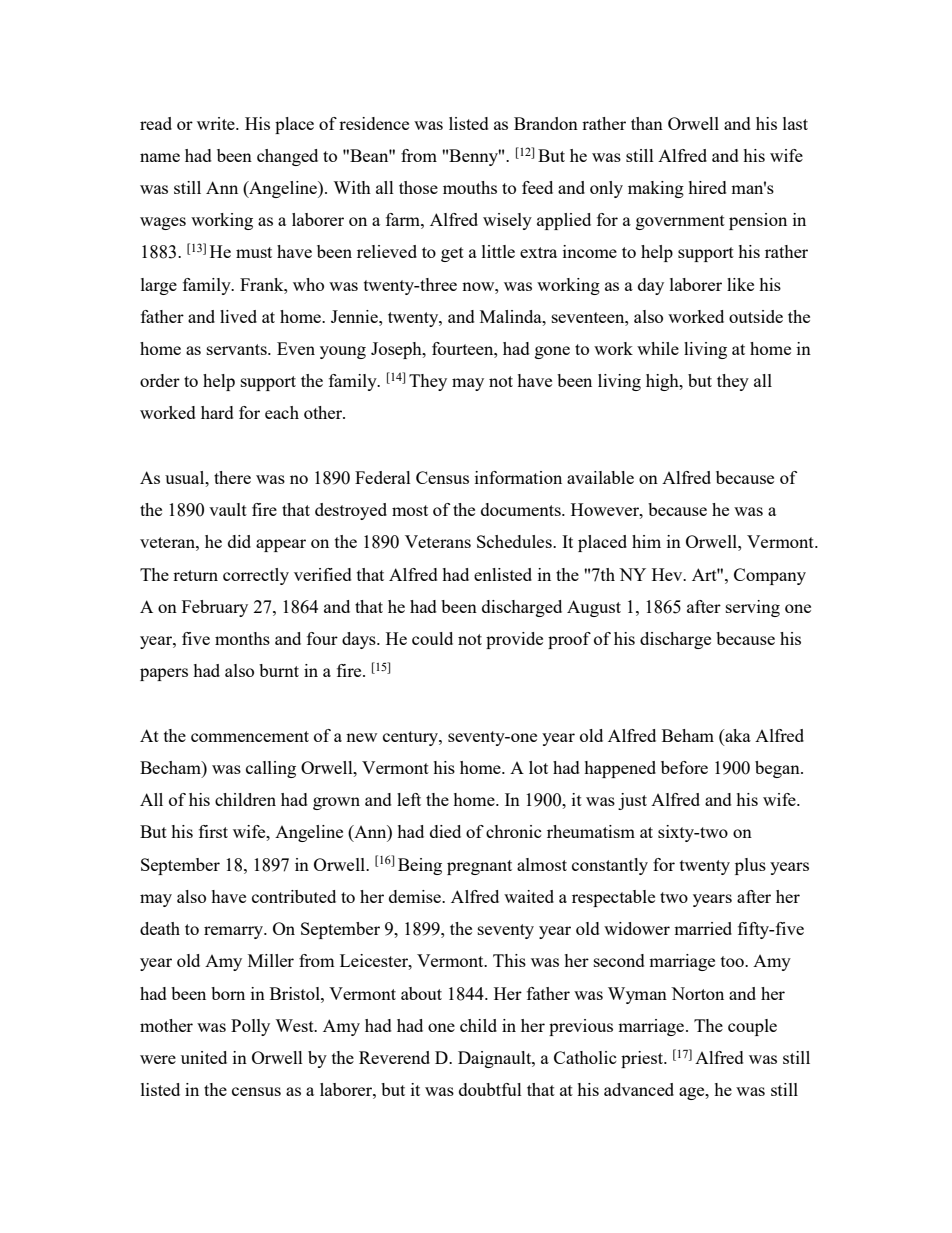 Image resolution: width=952 pixels, height=1233 pixels. Describe the element at coordinates (518, 477) in the screenshot. I see `information` at that location.
